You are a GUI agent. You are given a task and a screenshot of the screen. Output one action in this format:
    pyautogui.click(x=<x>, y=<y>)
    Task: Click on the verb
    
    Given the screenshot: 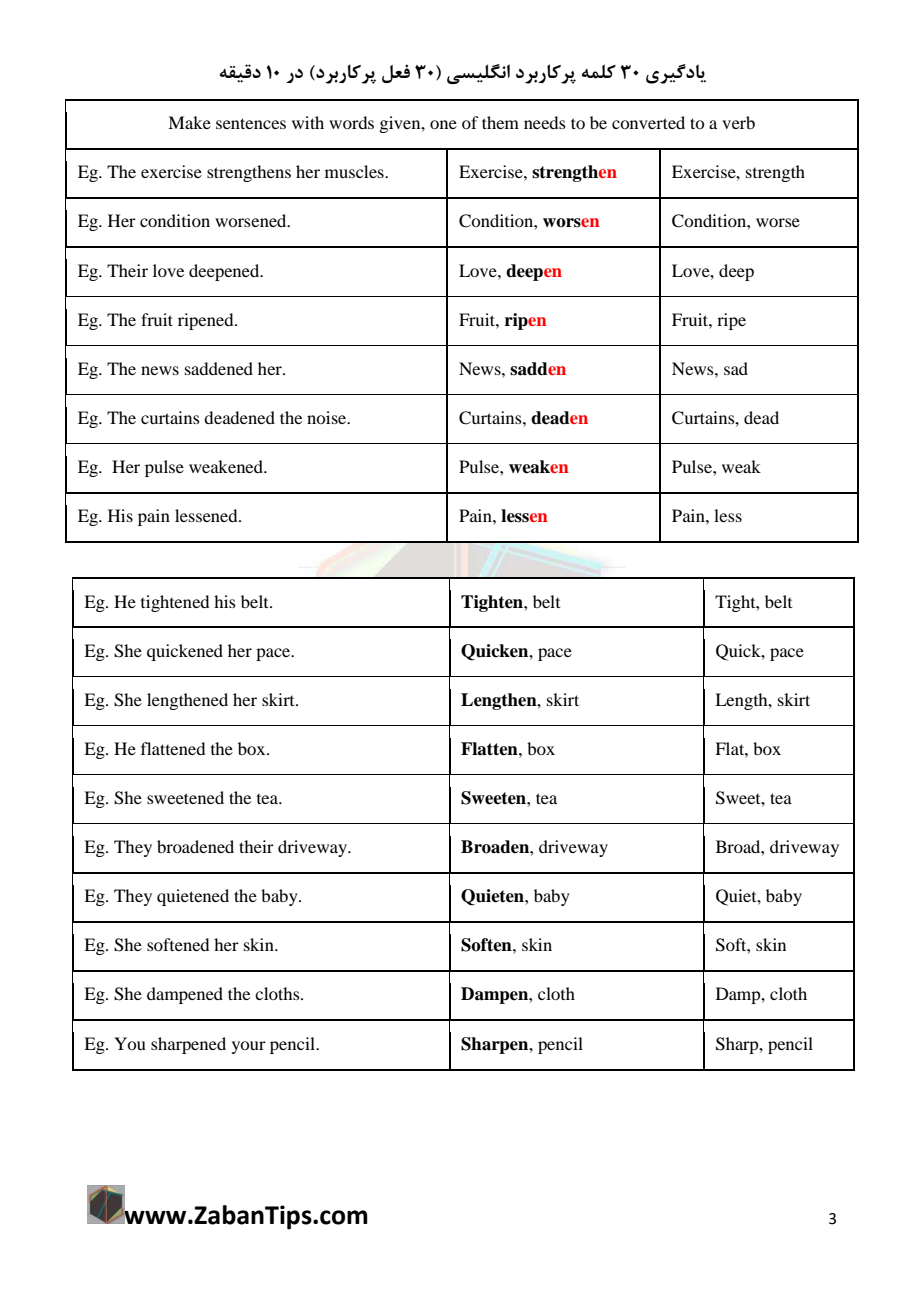 What is the action you would take?
    pyautogui.click(x=738, y=122)
